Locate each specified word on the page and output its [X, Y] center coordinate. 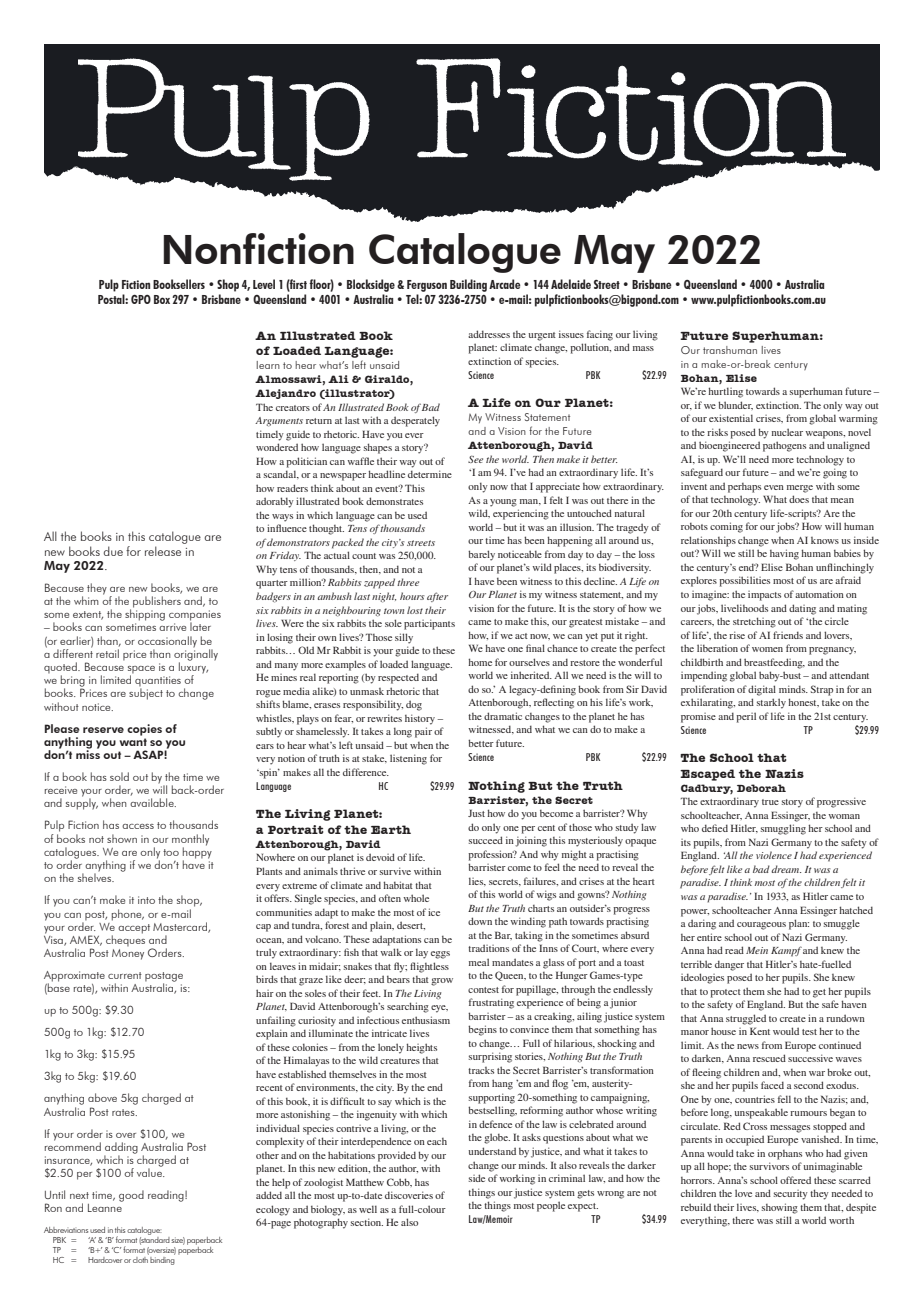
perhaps [744, 488]
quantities [158, 682]
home [480, 662]
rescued [769, 1058]
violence [774, 855]
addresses [489, 334]
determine [430, 474]
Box [162, 299]
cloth [141, 1258]
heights [421, 1048]
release [163, 551]
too [171, 852]
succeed [486, 840]
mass [643, 348]
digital [762, 690]
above [102, 1097]
